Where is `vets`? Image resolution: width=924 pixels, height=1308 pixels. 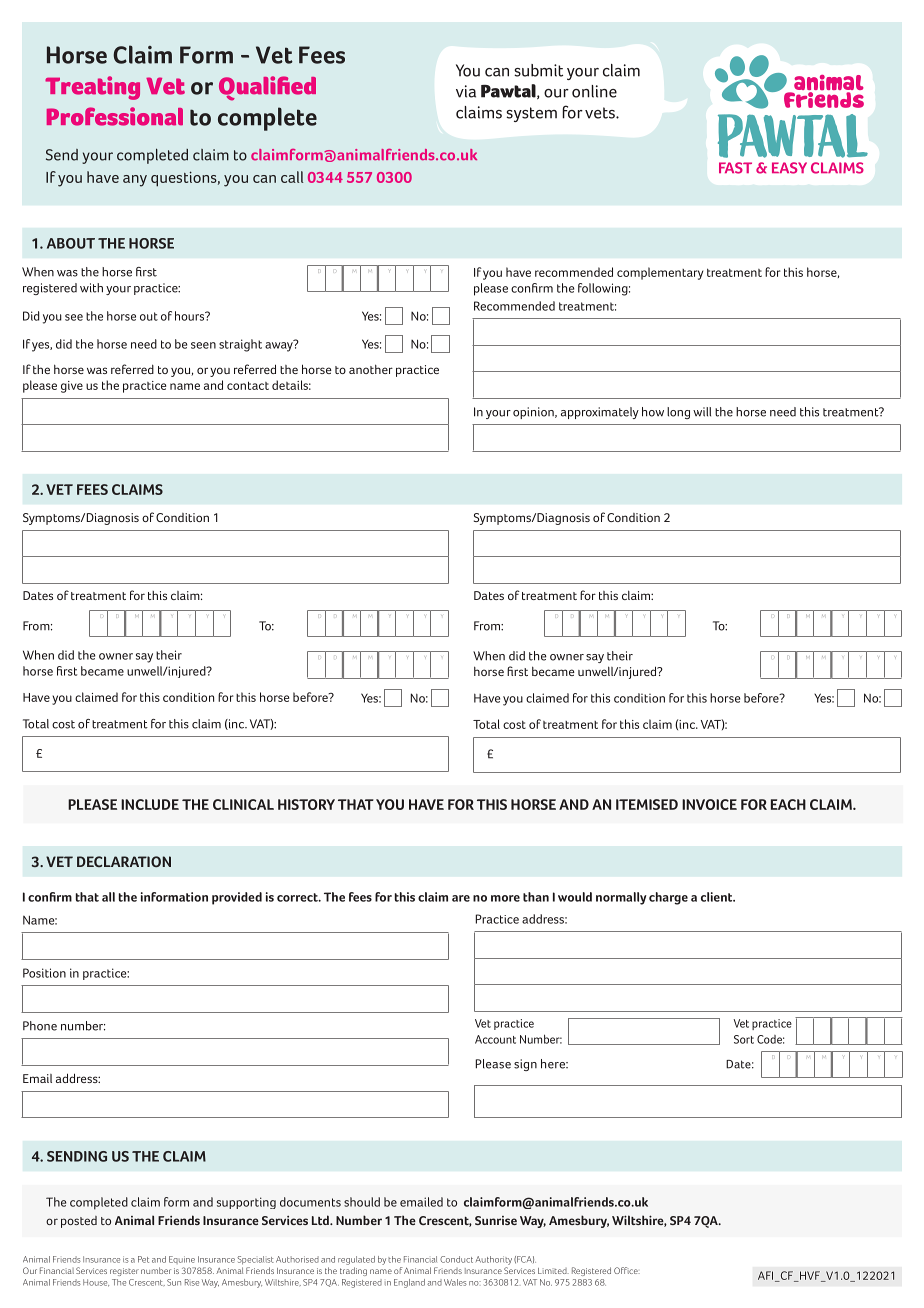 vets is located at coordinates (601, 113).
